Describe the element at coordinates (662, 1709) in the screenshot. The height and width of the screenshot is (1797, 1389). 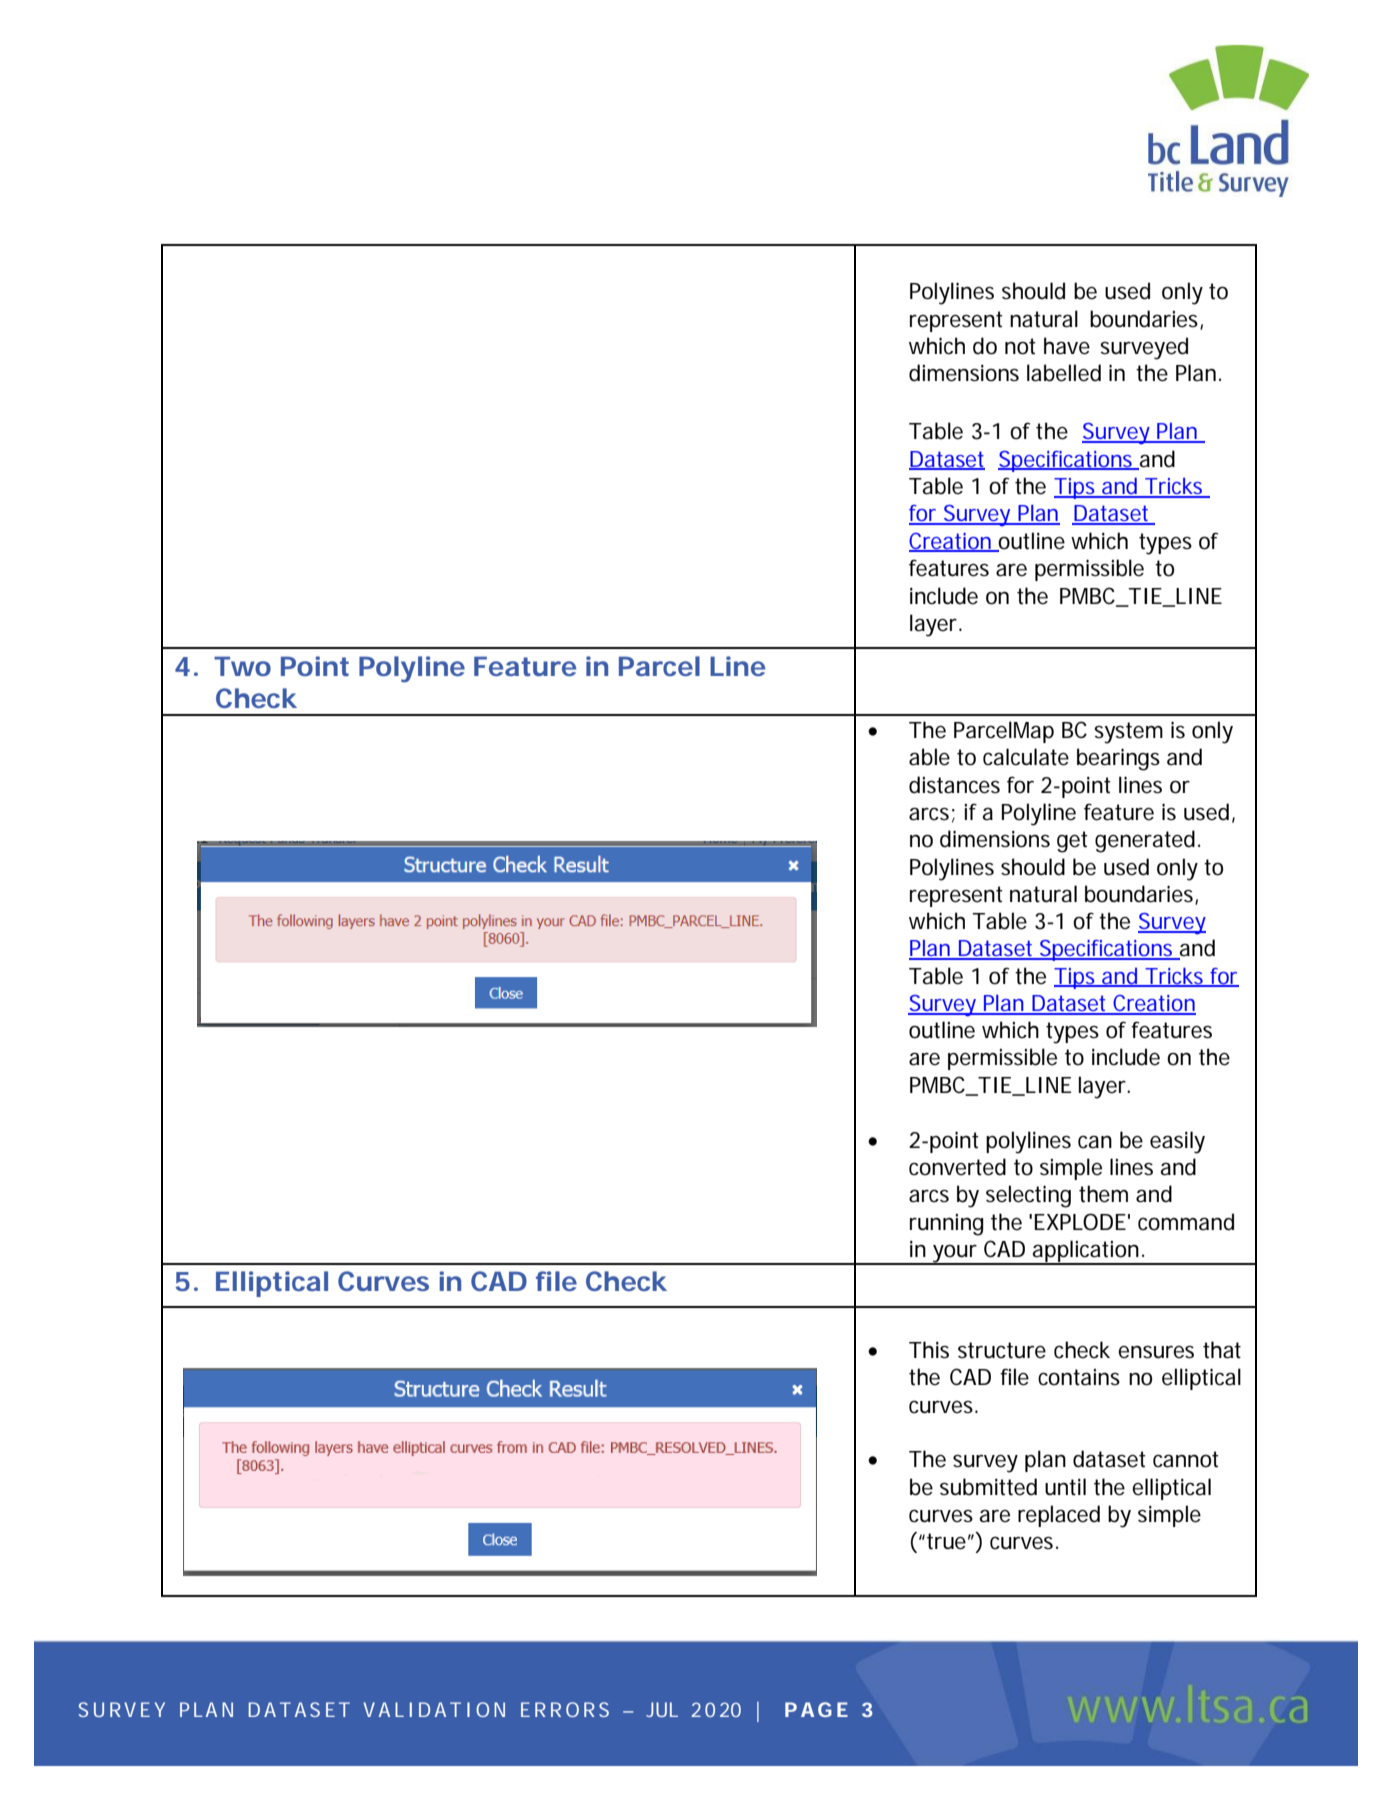
I see `JUL` at that location.
